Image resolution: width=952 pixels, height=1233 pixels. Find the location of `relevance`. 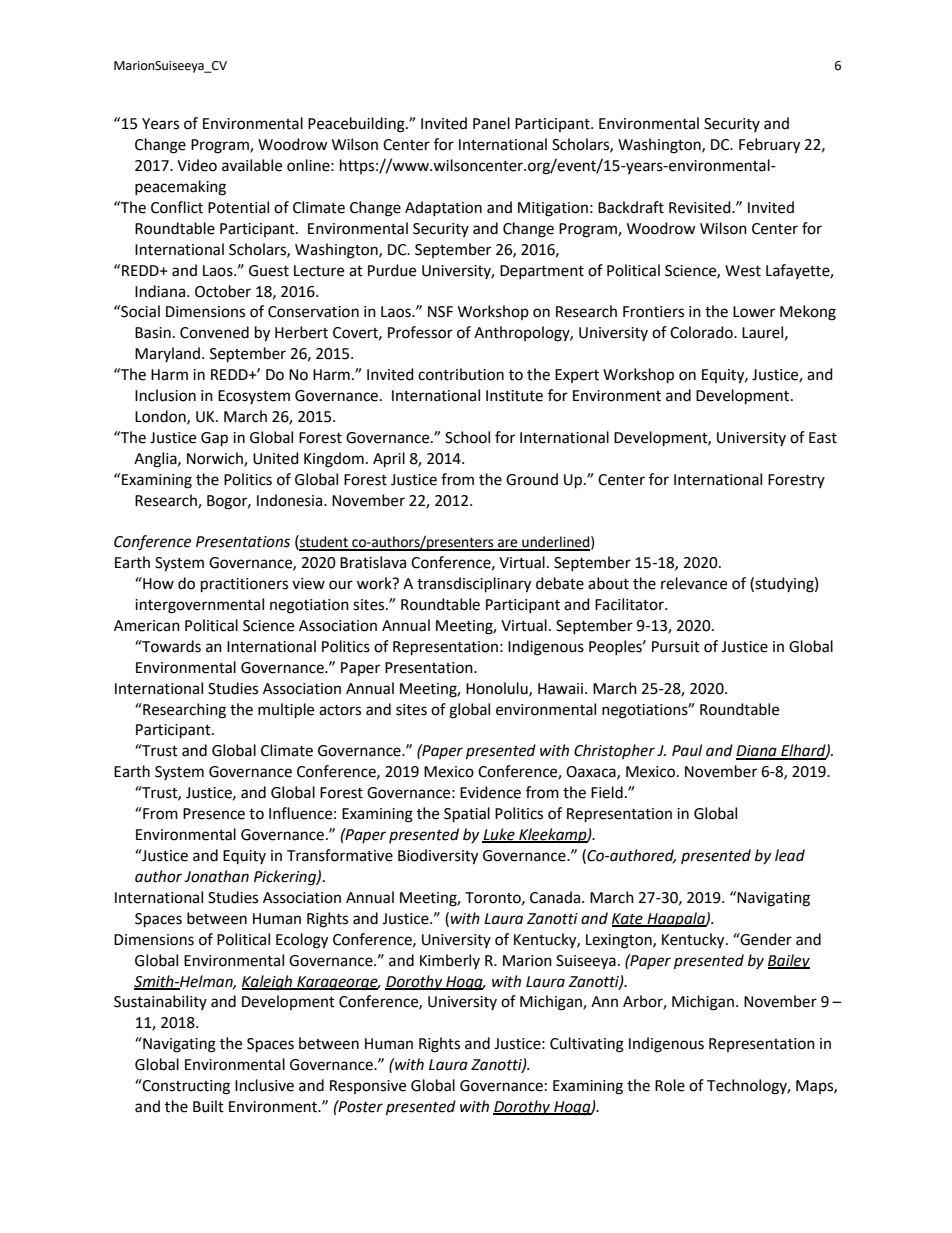

relevance is located at coordinates (694, 583).
